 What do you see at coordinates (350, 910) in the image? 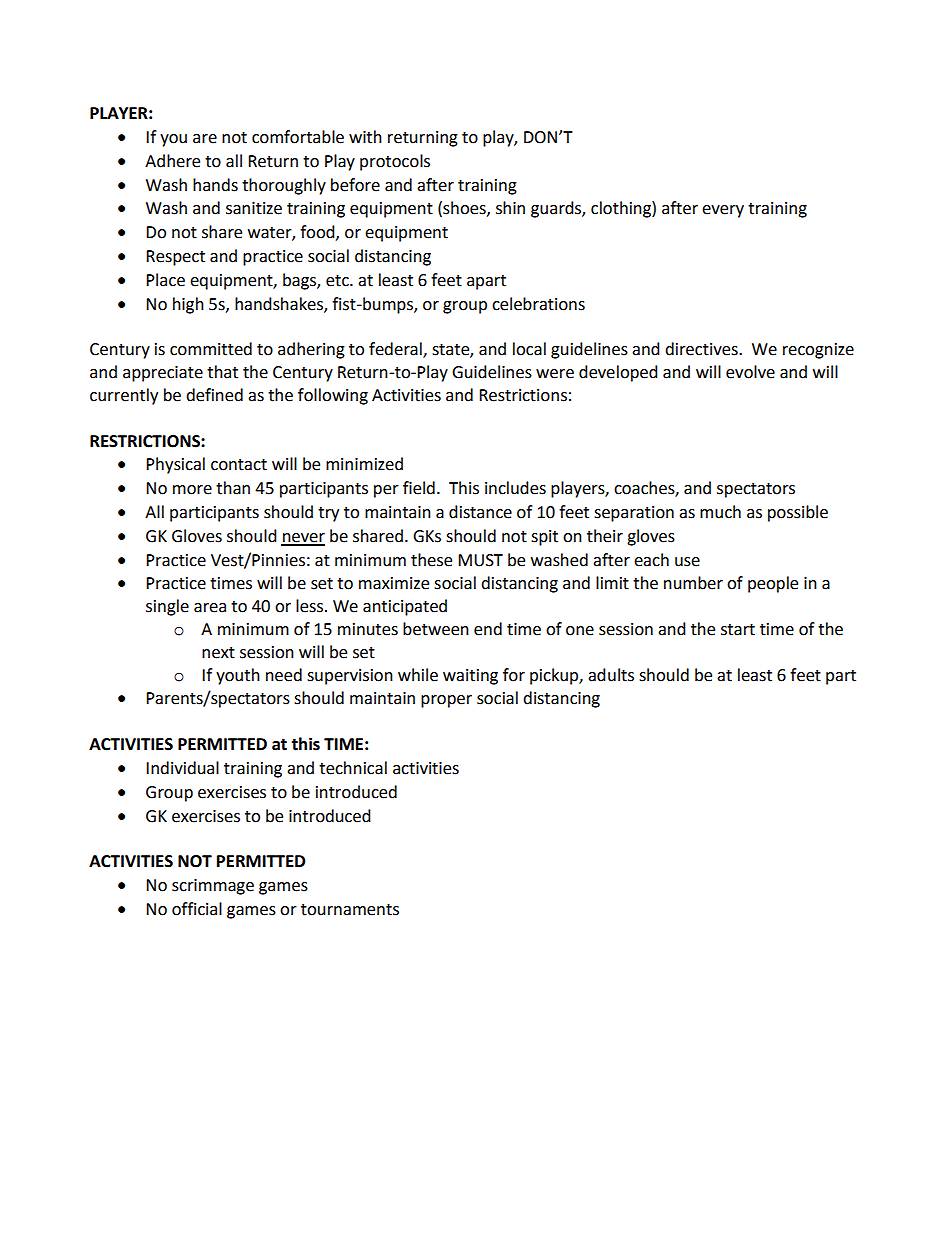
I see `tournaments` at bounding box center [350, 910].
